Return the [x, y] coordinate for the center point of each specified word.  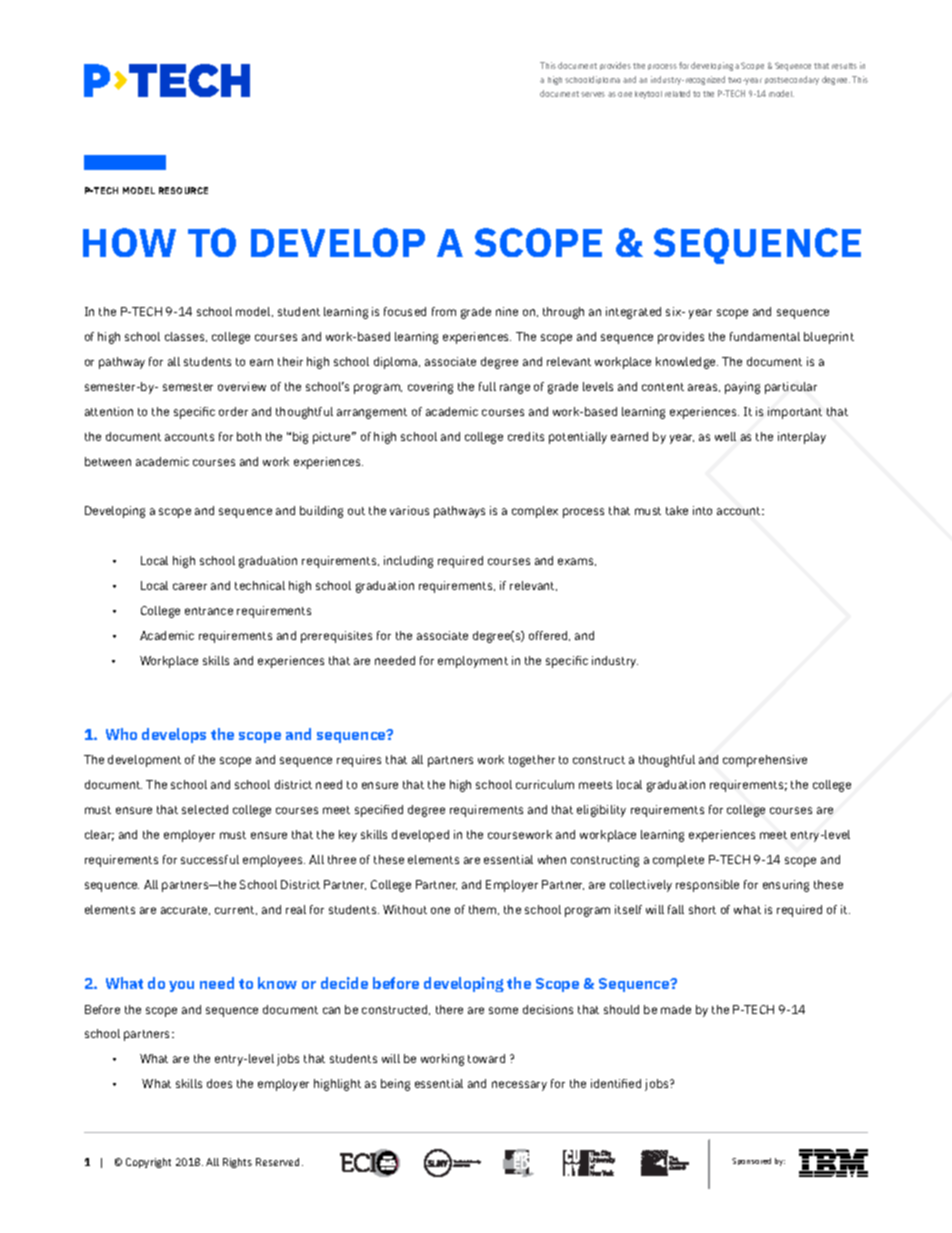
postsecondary [792, 80]
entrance [209, 611]
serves [593, 94]
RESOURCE [183, 190]
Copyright [148, 1163]
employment [473, 662]
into [702, 510]
